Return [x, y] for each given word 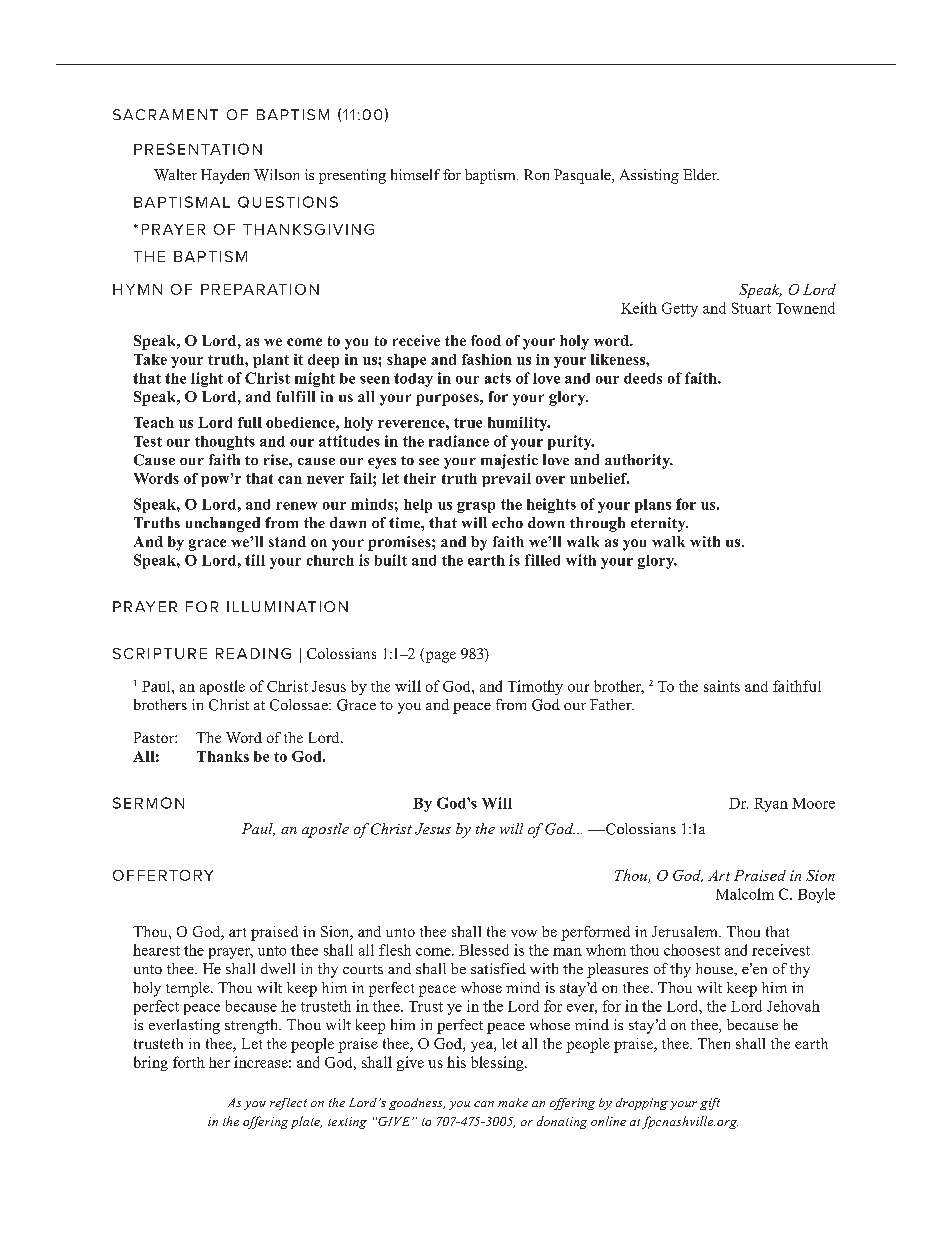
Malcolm [745, 894]
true [468, 423]
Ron [536, 174]
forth [189, 1062]
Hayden [225, 176]
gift [710, 1104]
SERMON [148, 803]
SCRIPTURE [160, 653]
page [439, 657]
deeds [643, 378]
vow [524, 933]
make [513, 1102]
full [250, 422]
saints [722, 686]
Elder [701, 174]
